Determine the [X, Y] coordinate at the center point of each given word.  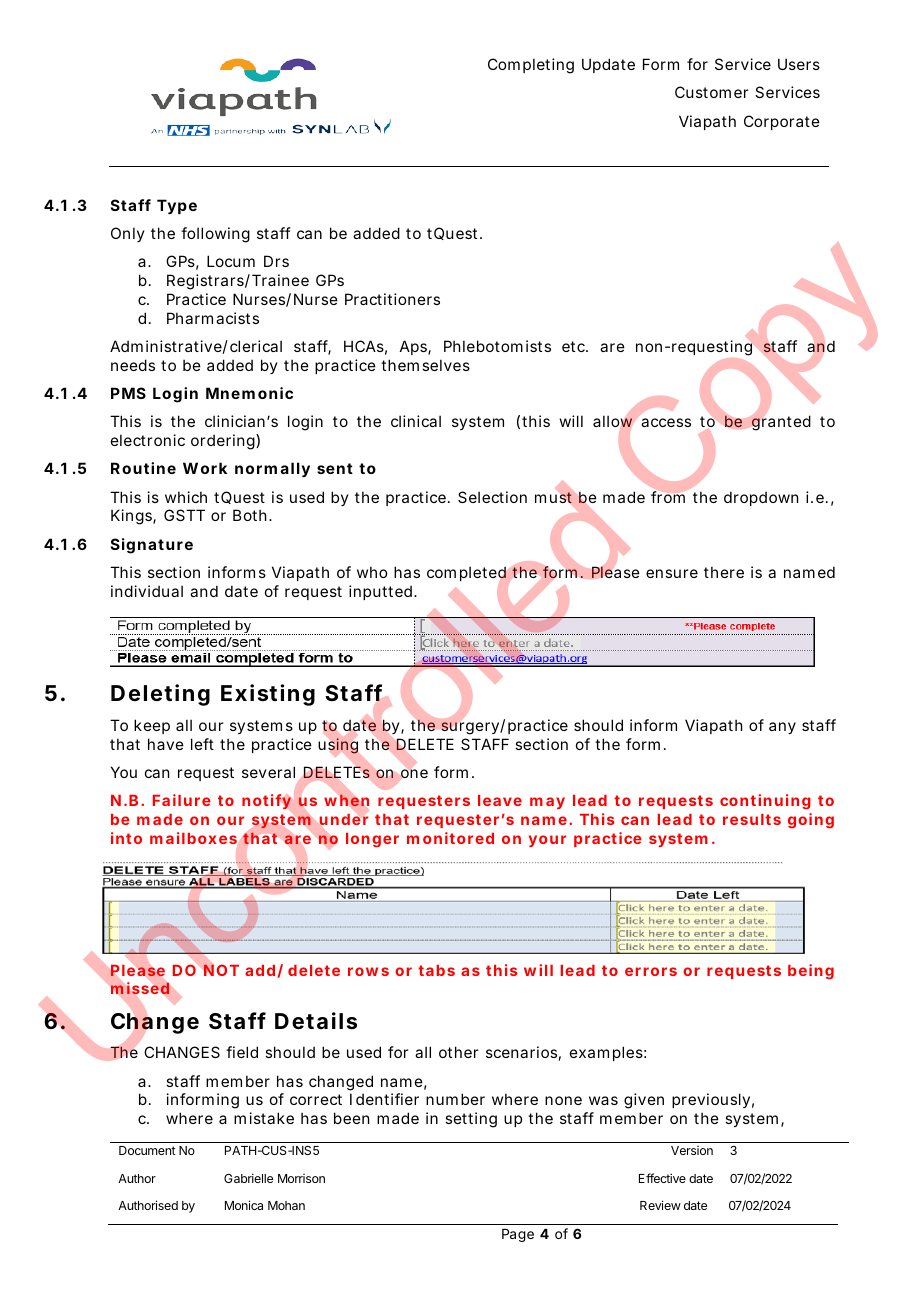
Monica [244, 1205]
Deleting [160, 695]
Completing [531, 66]
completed [466, 573]
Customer [711, 92]
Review [660, 1205]
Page [518, 1235]
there [724, 572]
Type [177, 207]
